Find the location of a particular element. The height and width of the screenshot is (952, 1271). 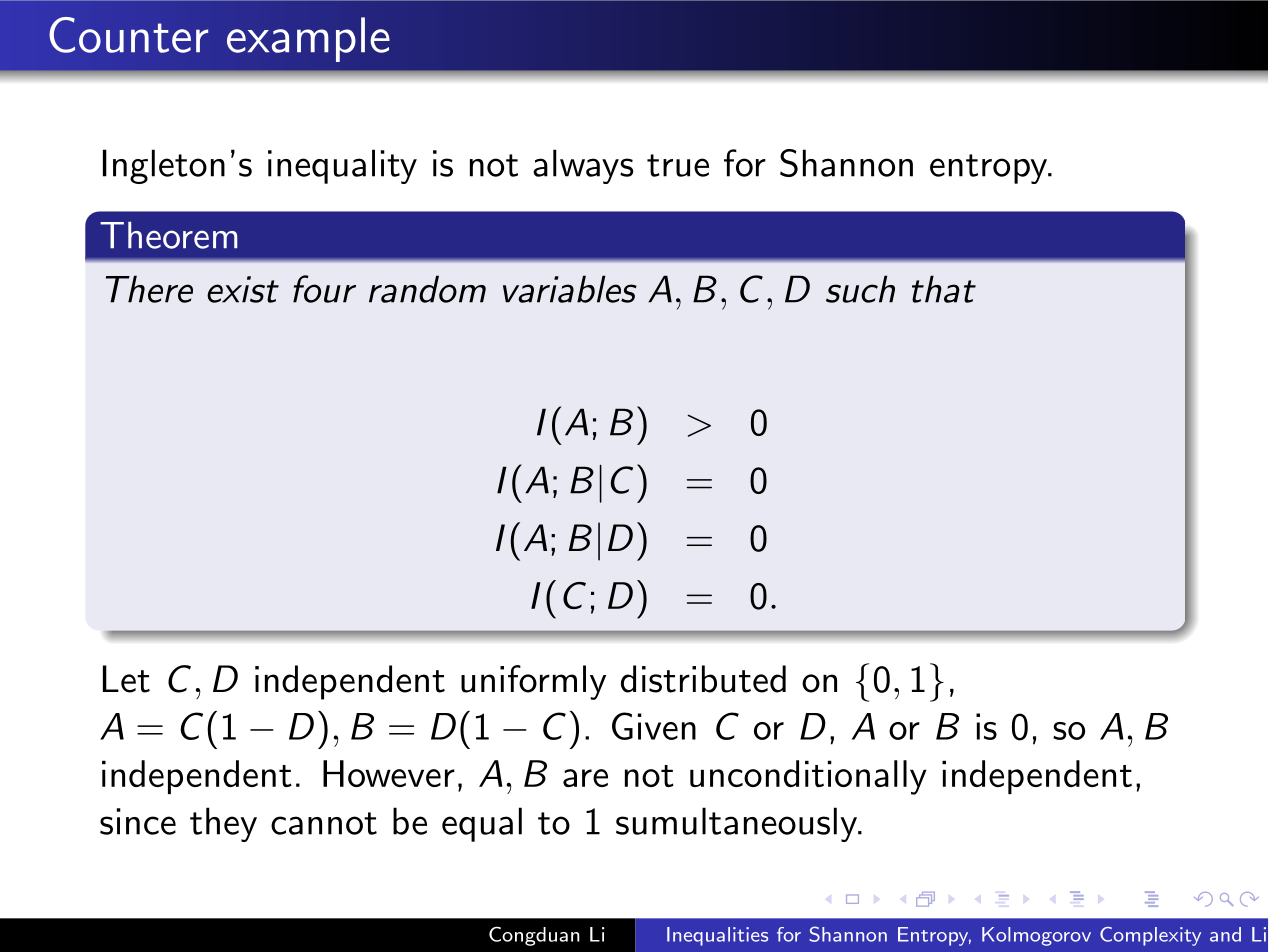

distributed is located at coordinates (703, 679).
